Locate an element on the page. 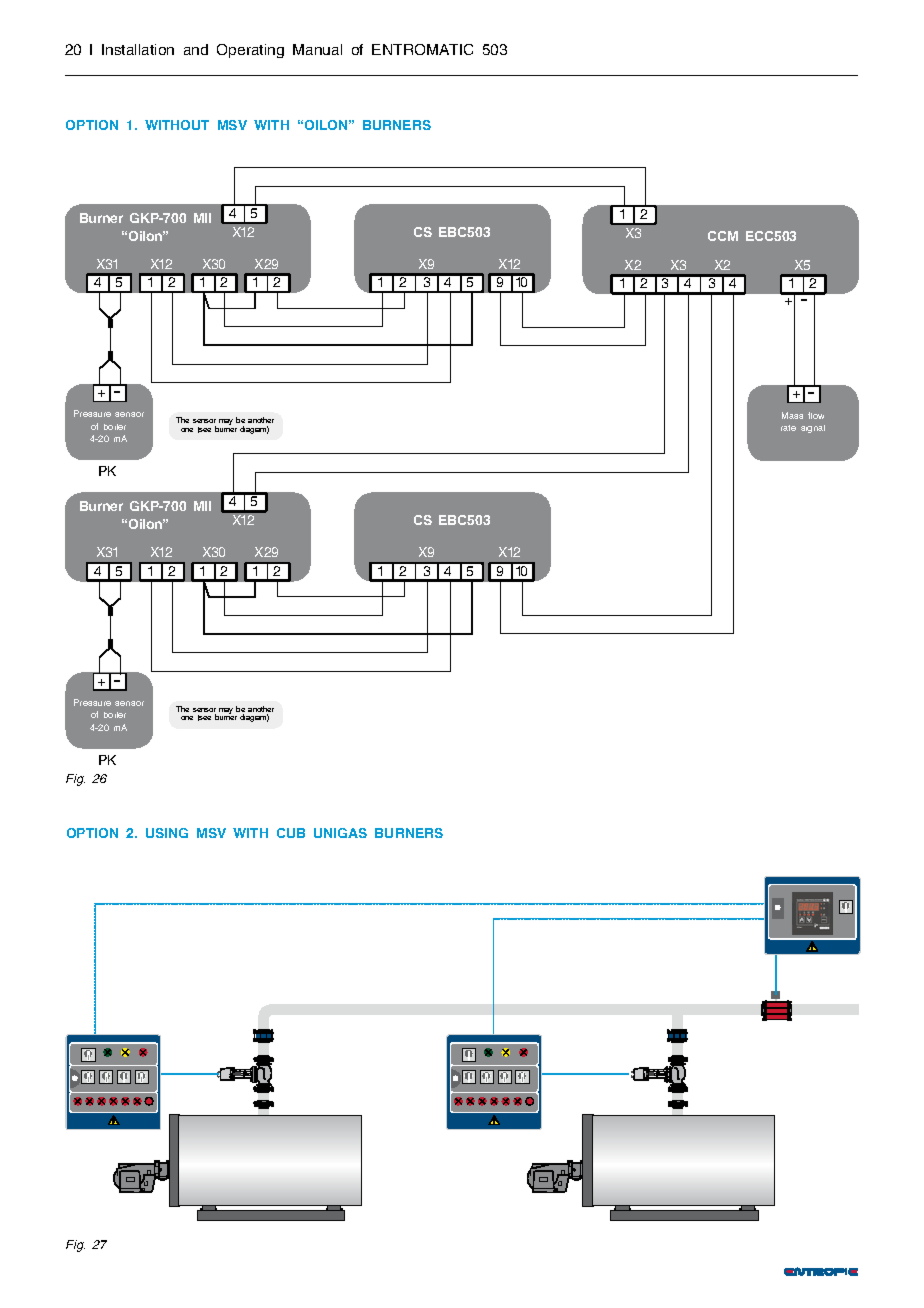  CCM is located at coordinates (723, 236).
